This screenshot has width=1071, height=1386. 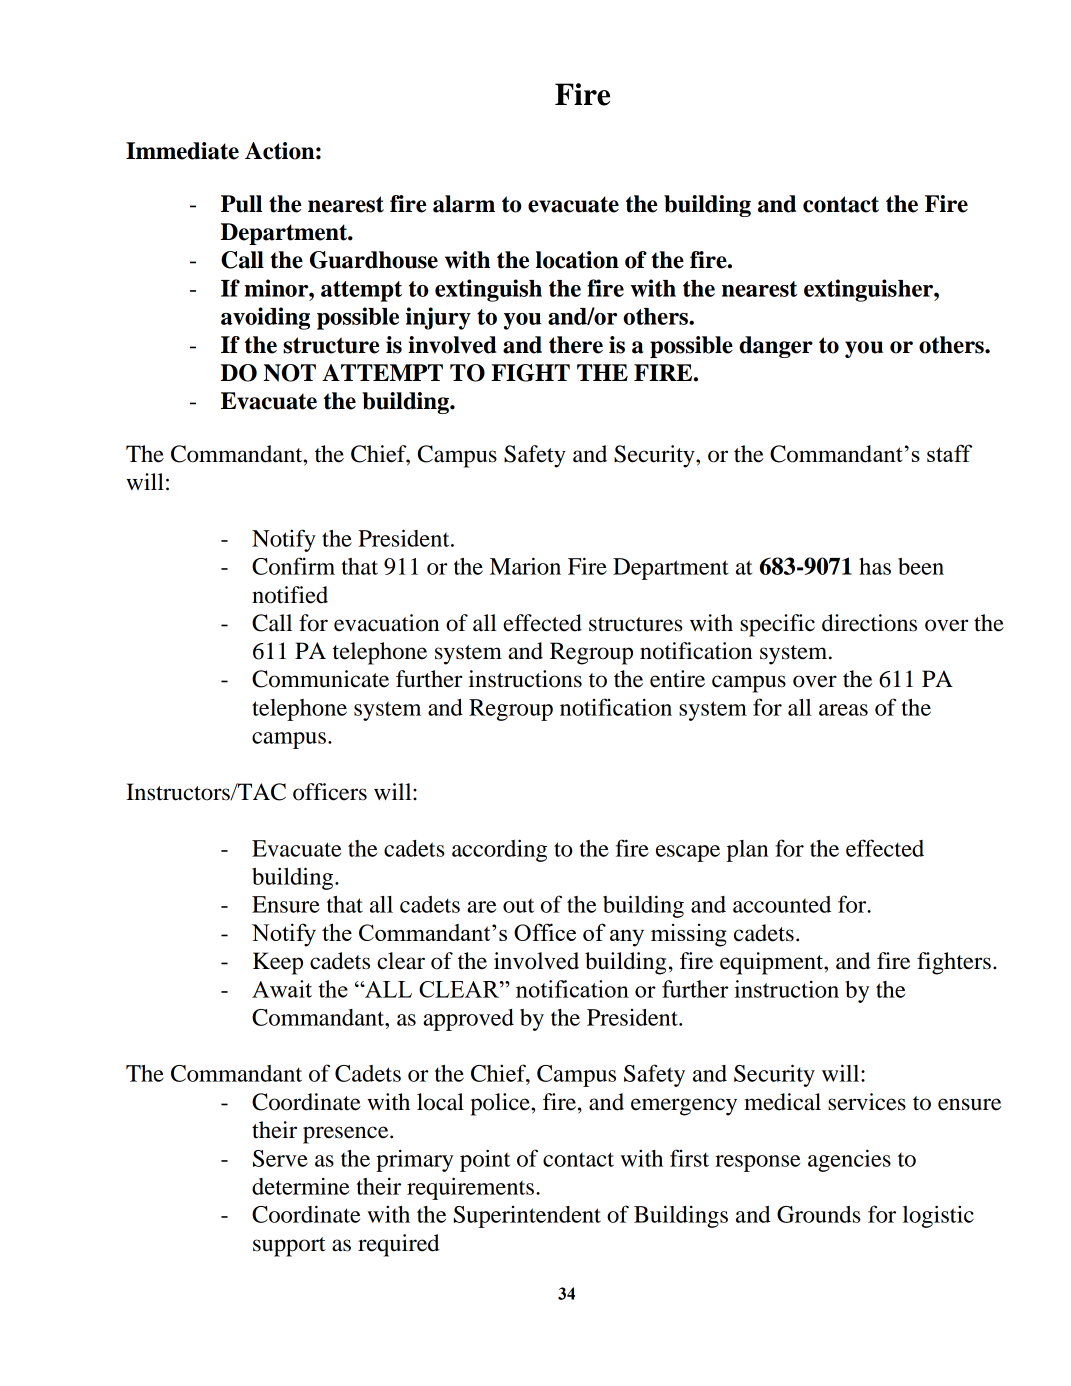 I want to click on determine, so click(x=300, y=1186).
